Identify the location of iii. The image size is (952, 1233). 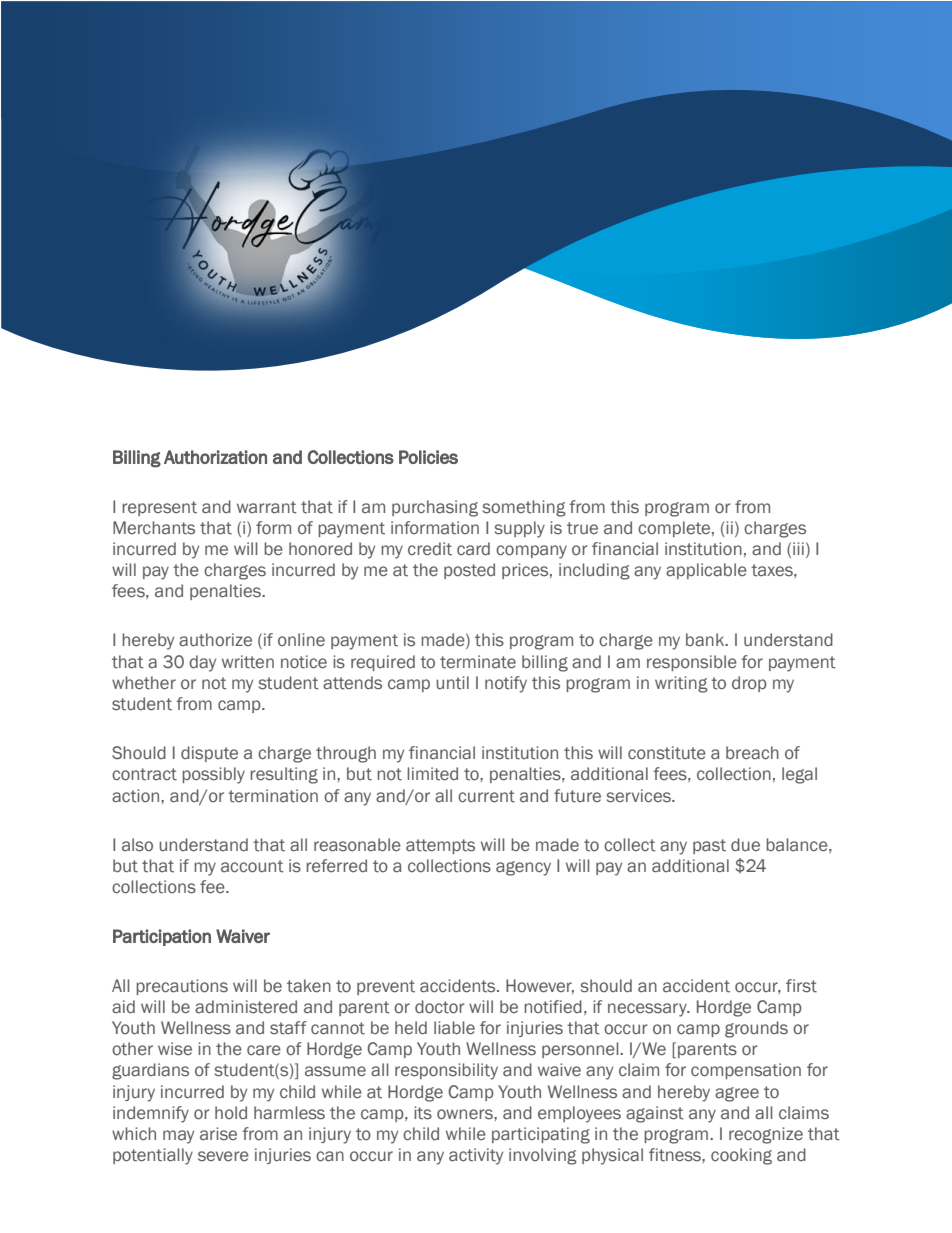
(798, 548).
